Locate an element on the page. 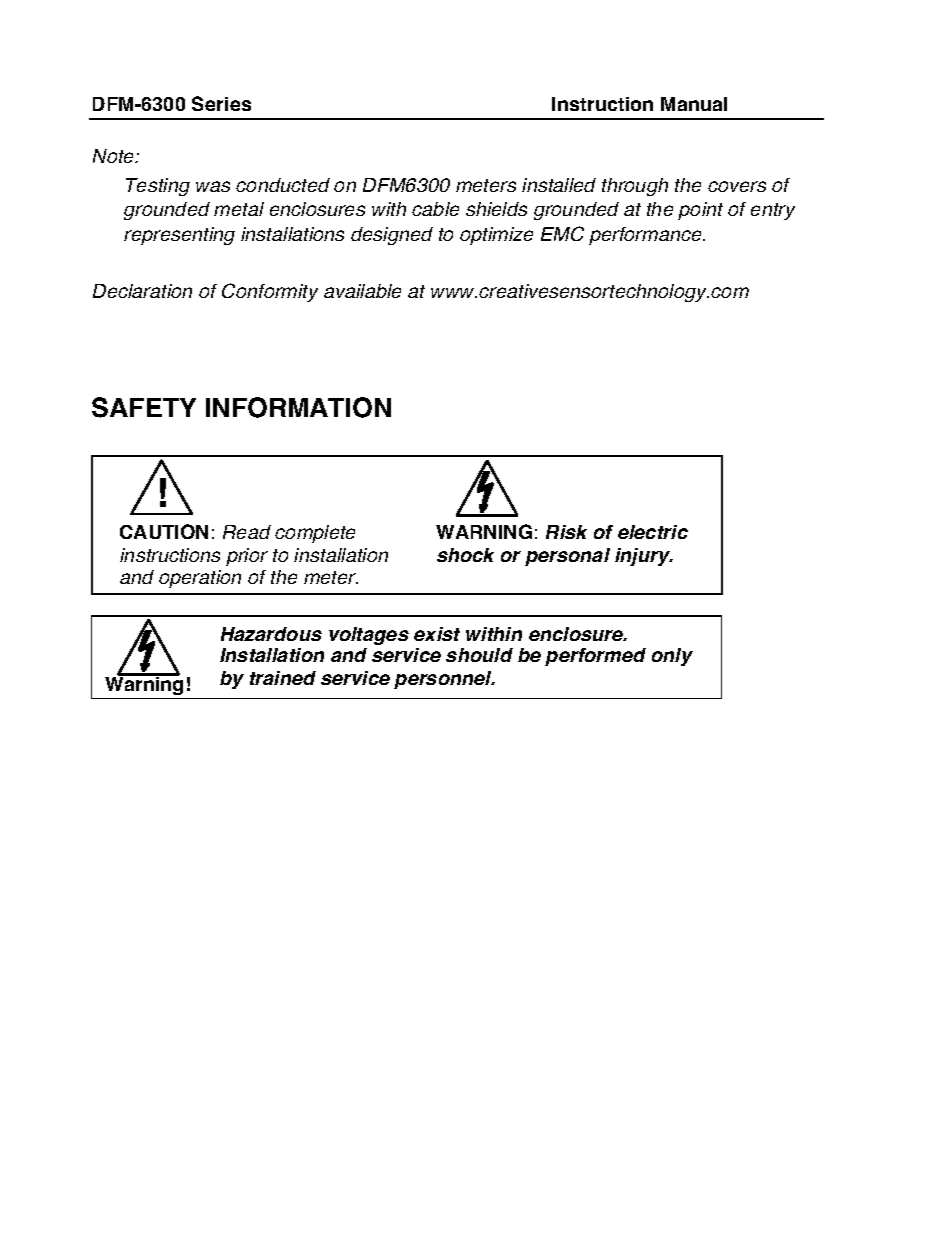 The height and width of the page is (1233, 952). installed is located at coordinates (559, 185).
